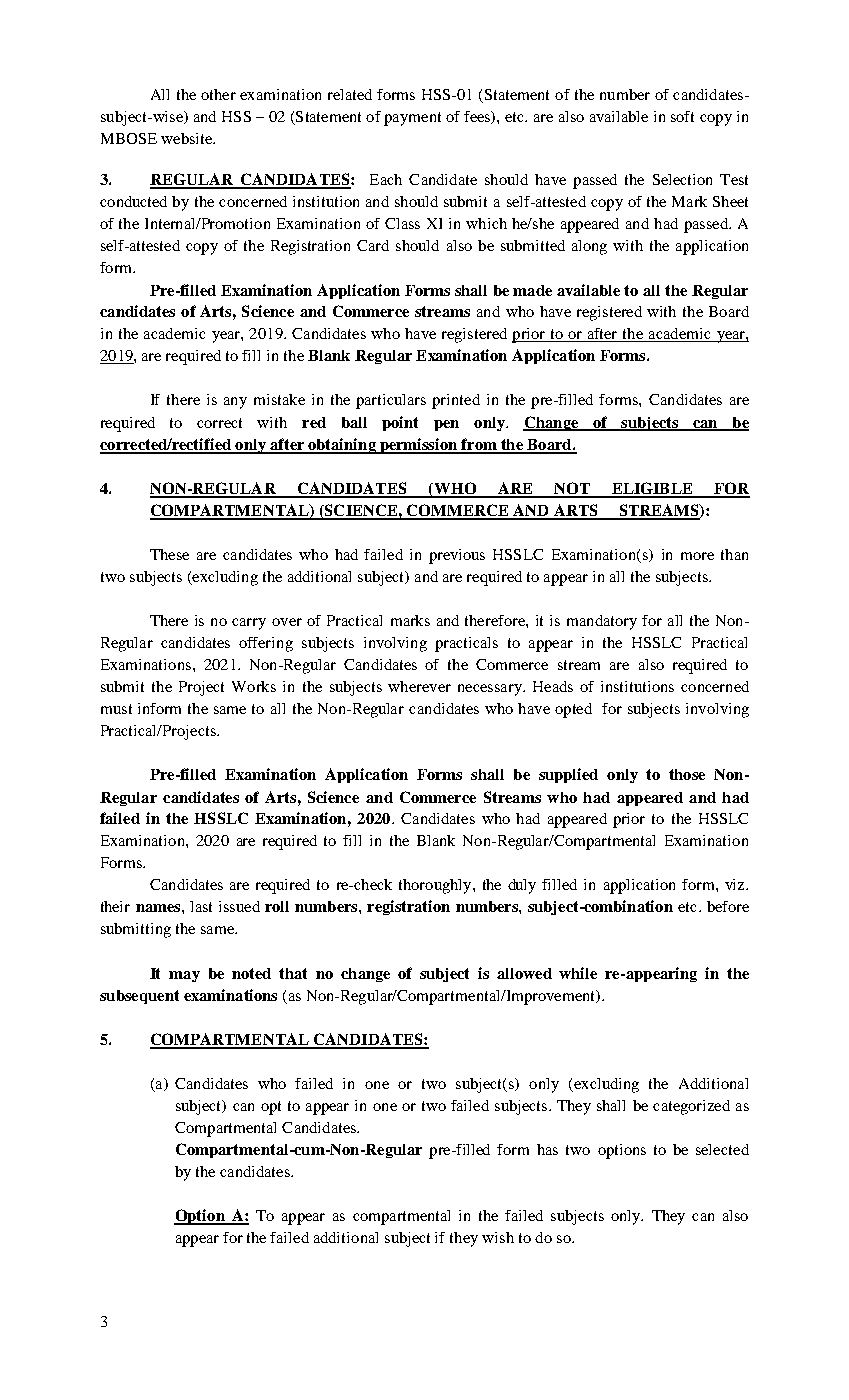 This page has height=1400, width=849. Describe the element at coordinates (139, 997) in the page. I see `subsequent` at that location.
